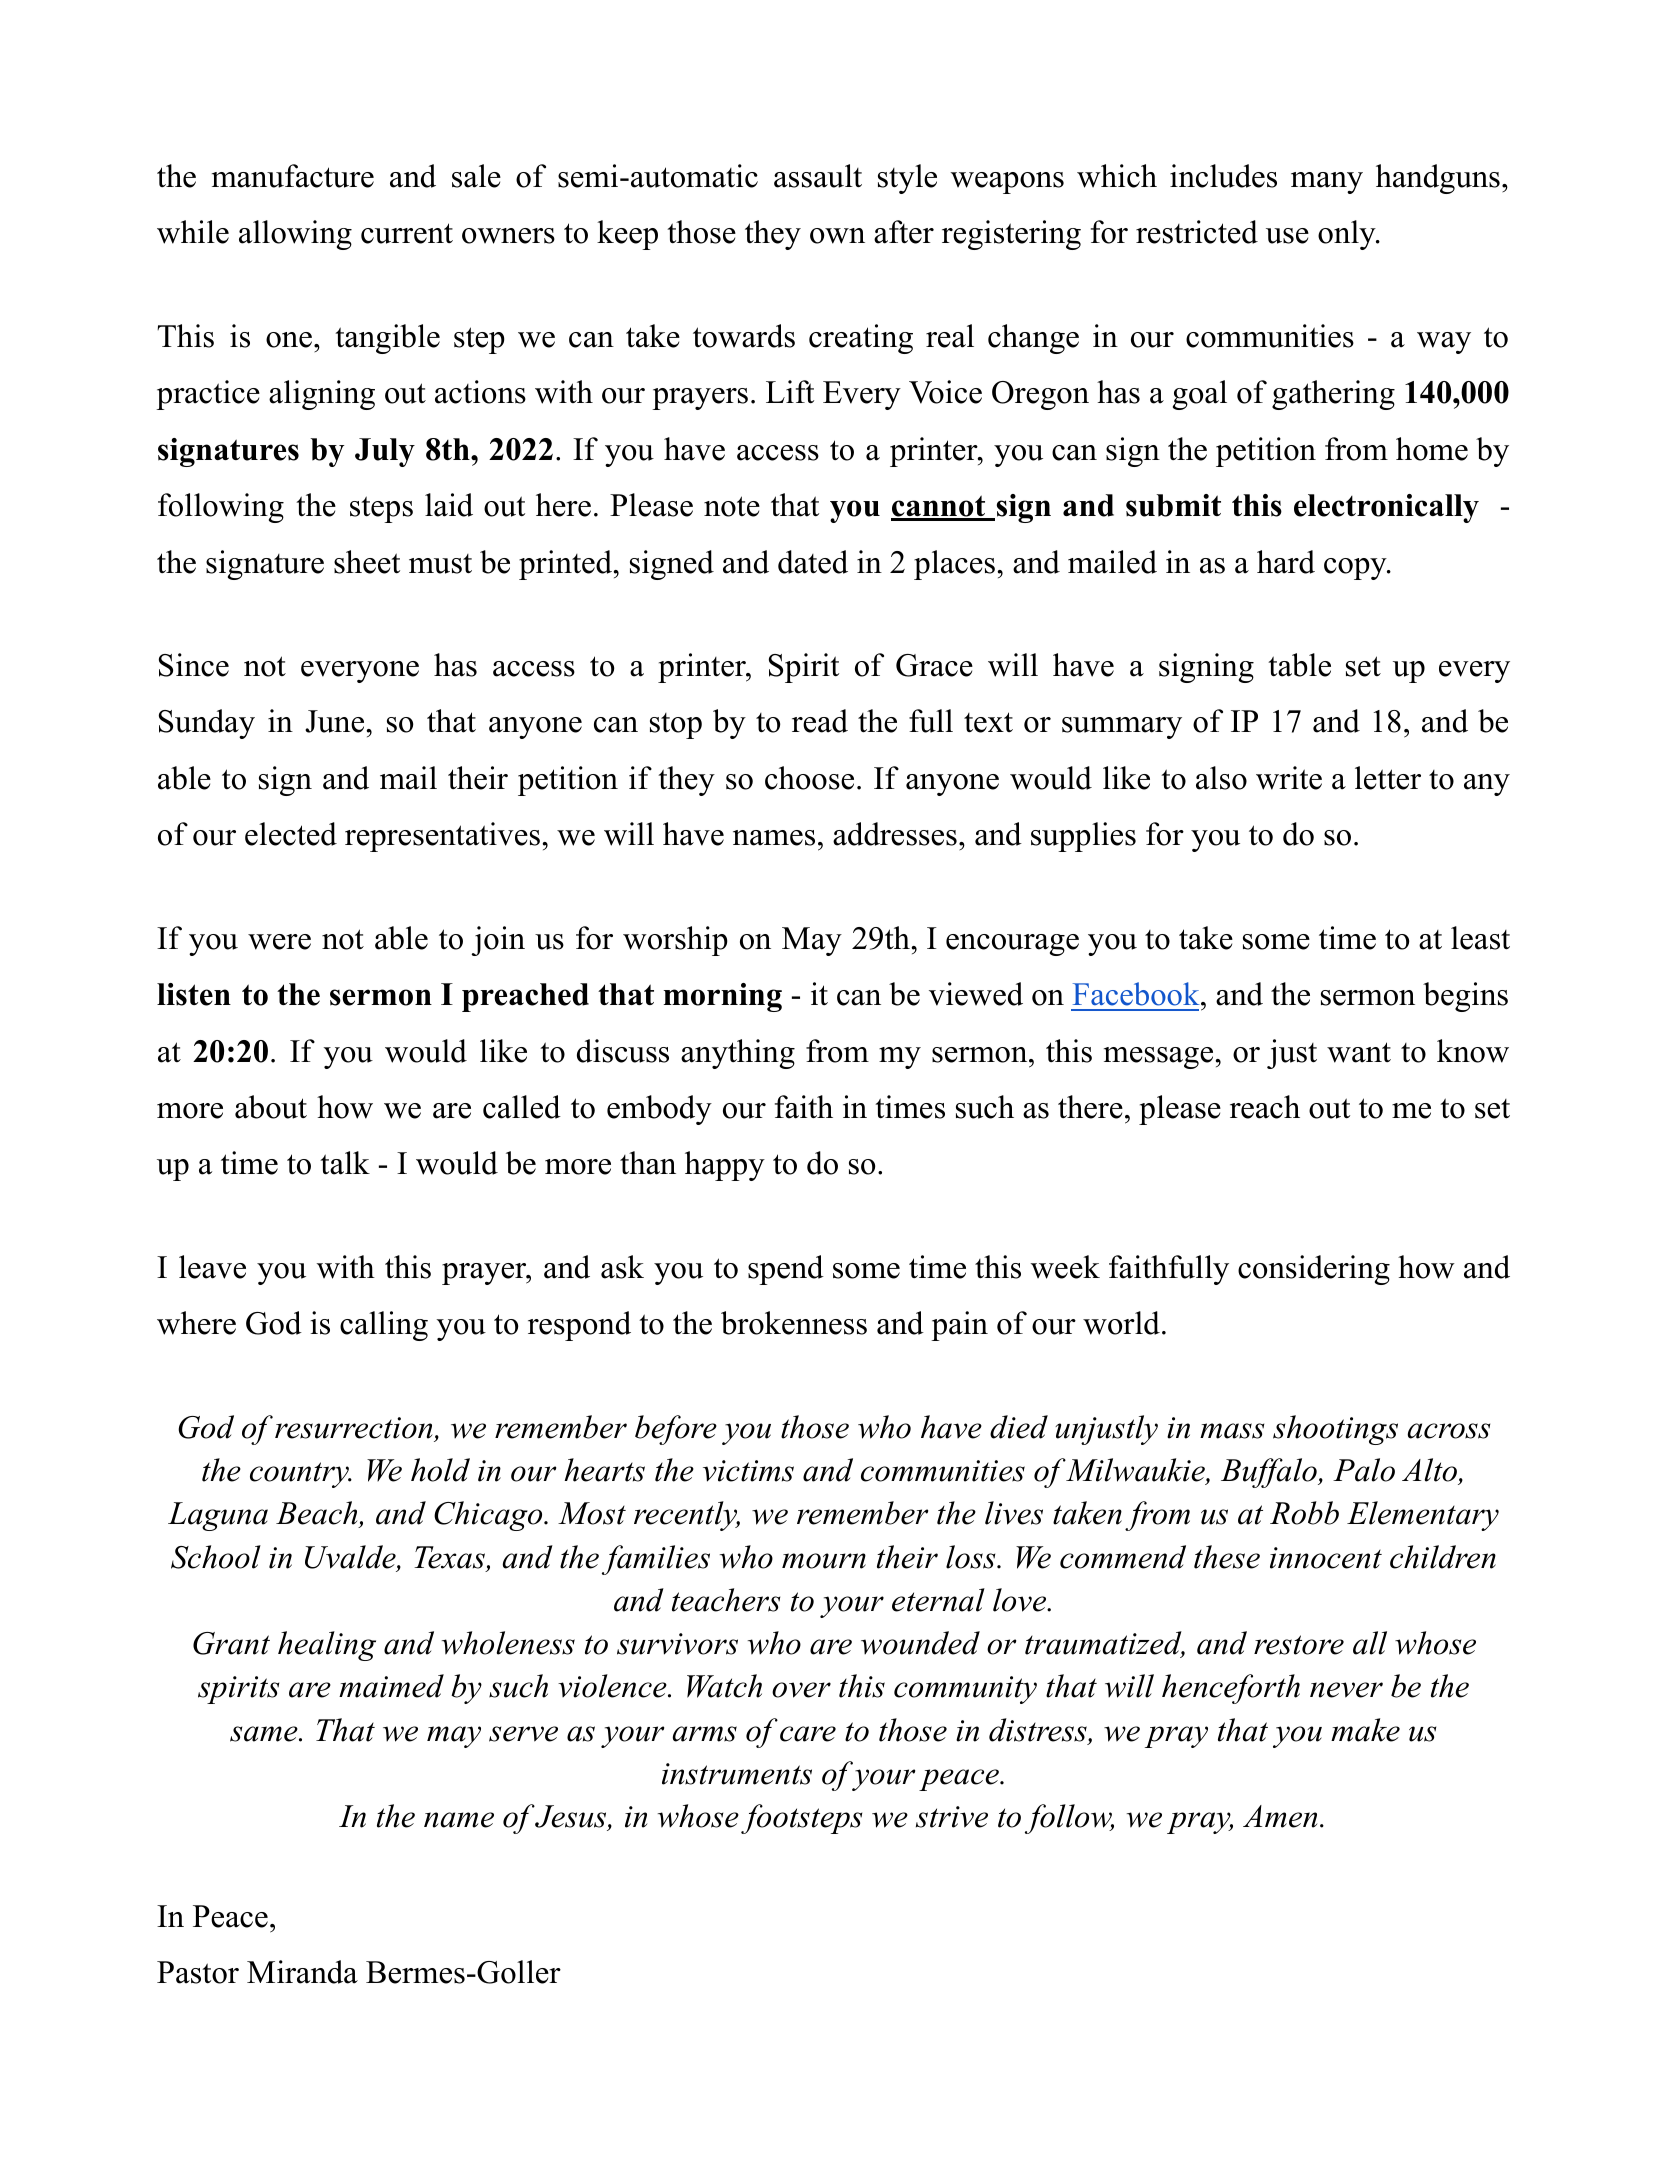 This screenshot has height=2159, width=1668. Describe the element at coordinates (1347, 235) in the screenshot. I see `only` at that location.
